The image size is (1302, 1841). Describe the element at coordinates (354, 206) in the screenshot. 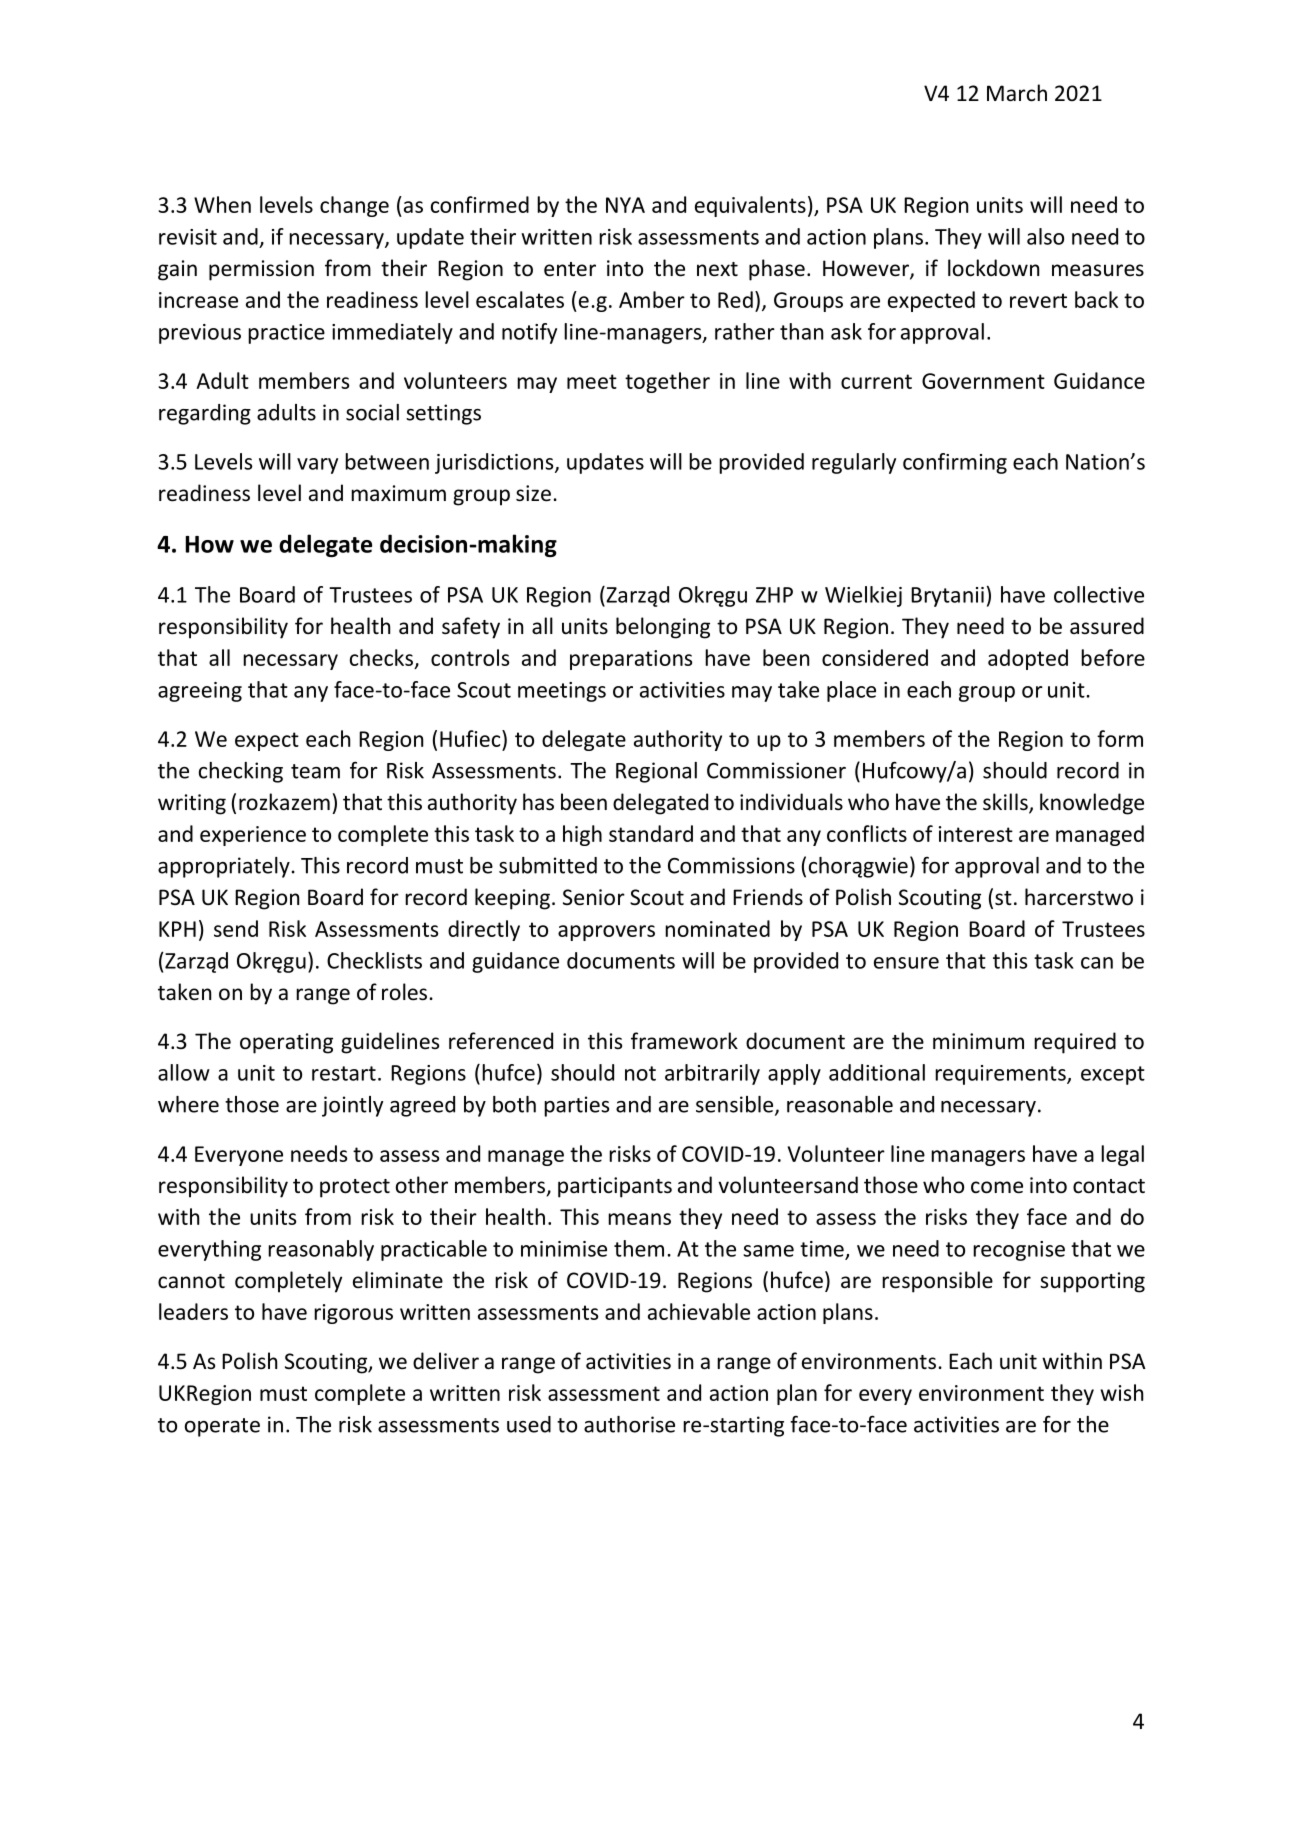

I see `change` at that location.
